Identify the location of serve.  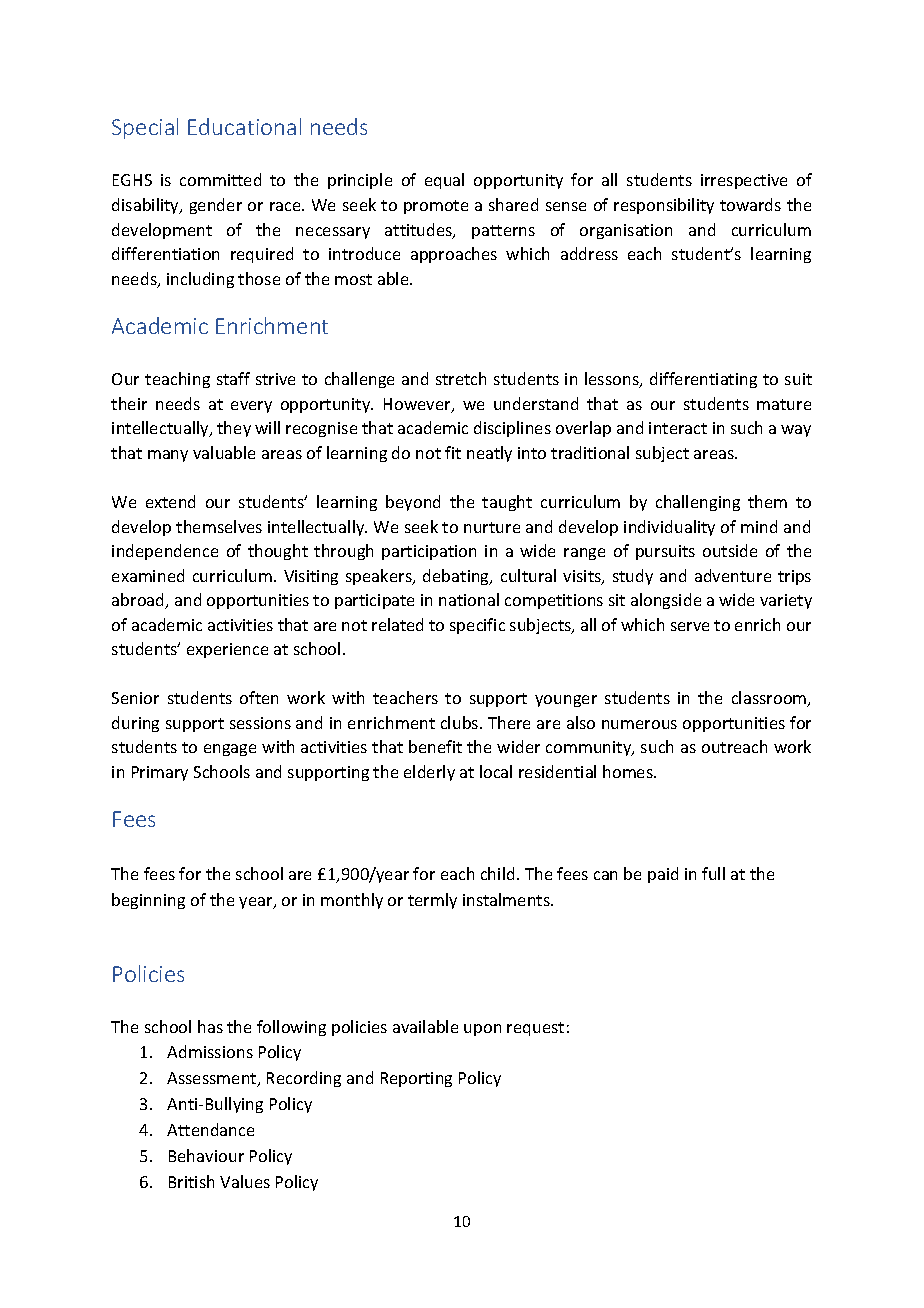
(690, 626).
